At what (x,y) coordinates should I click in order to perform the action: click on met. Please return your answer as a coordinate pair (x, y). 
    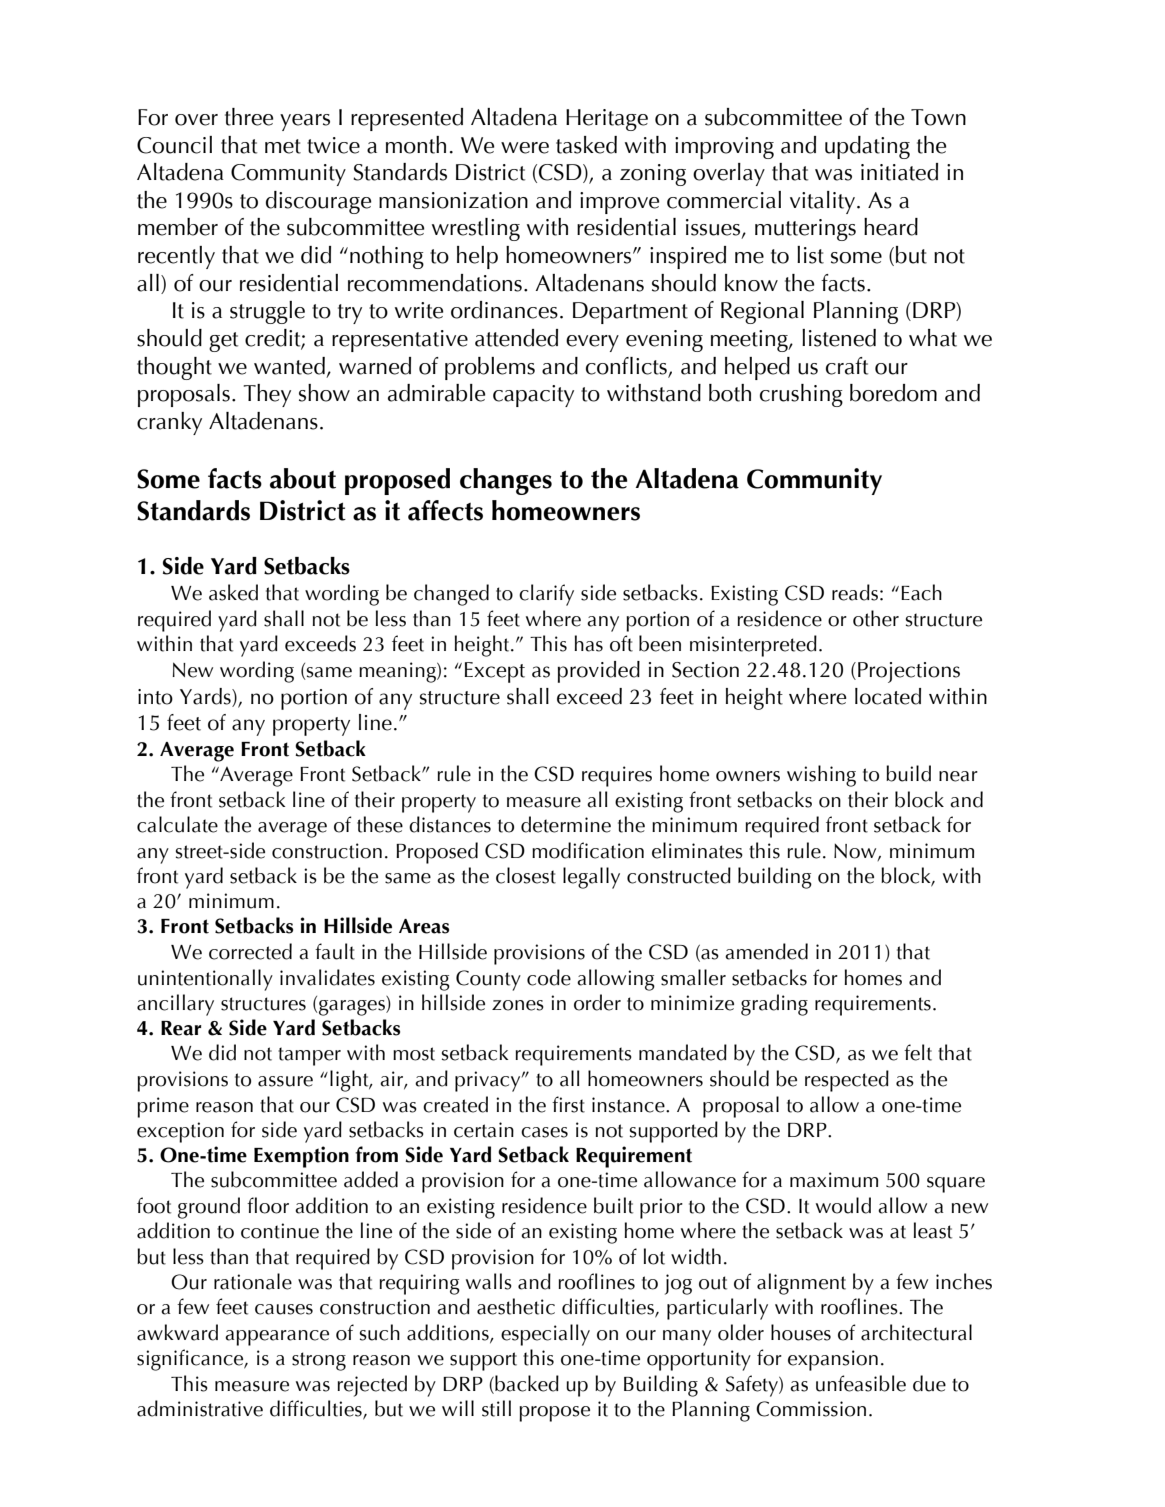
    Looking at the image, I should click on (283, 146).
